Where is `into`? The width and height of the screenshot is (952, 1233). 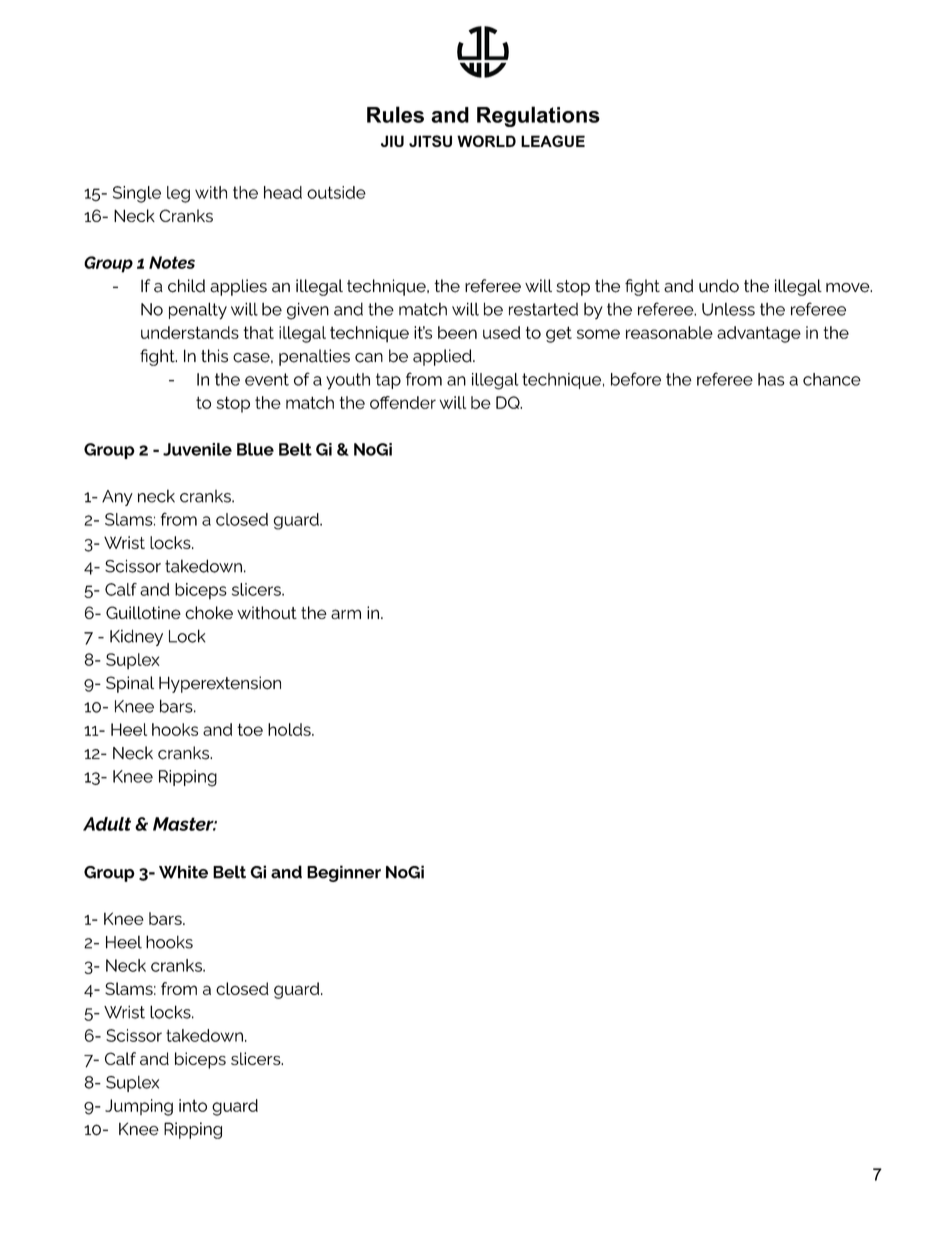 into is located at coordinates (193, 1105).
